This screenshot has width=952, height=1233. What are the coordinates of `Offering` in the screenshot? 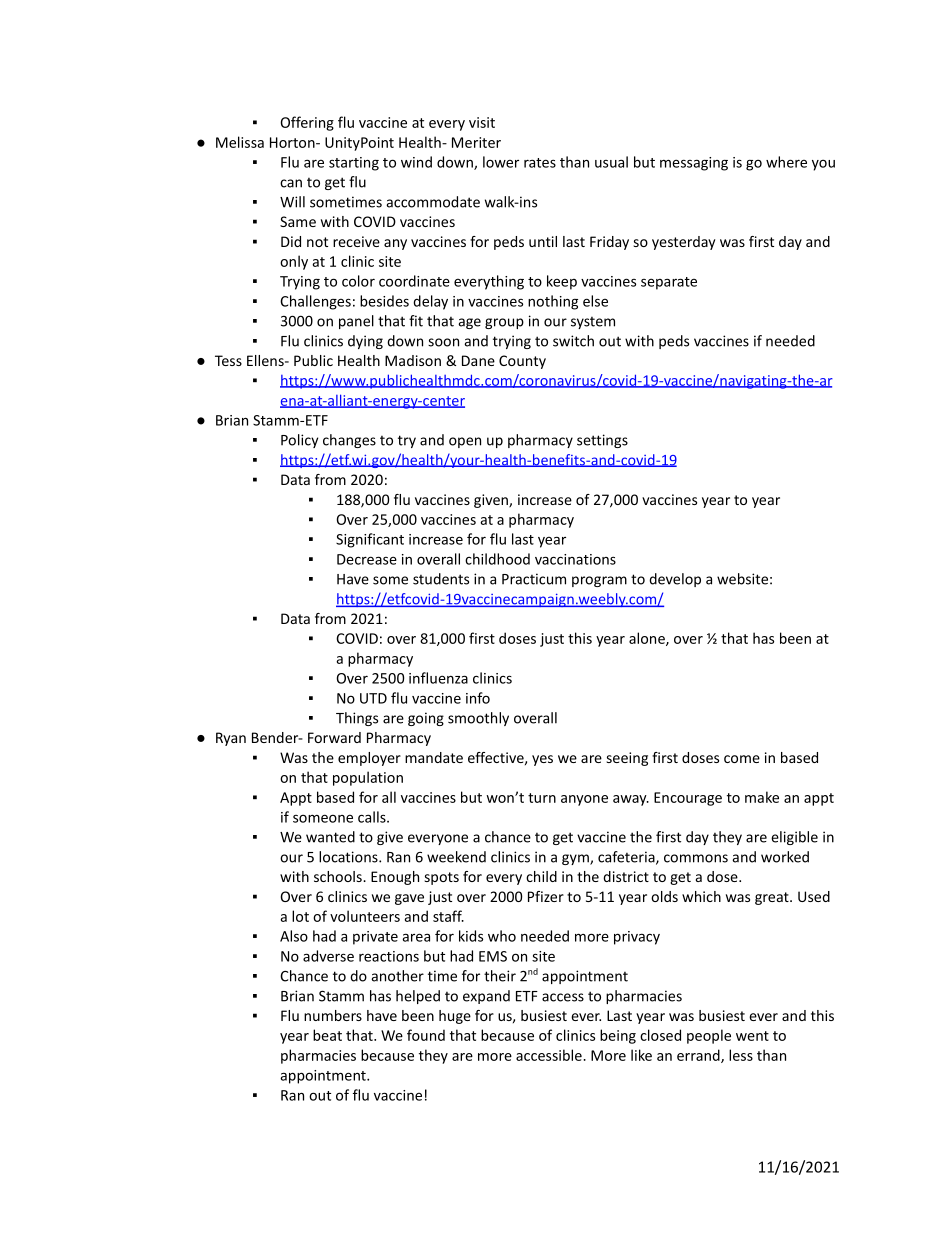 It's located at (307, 123).
